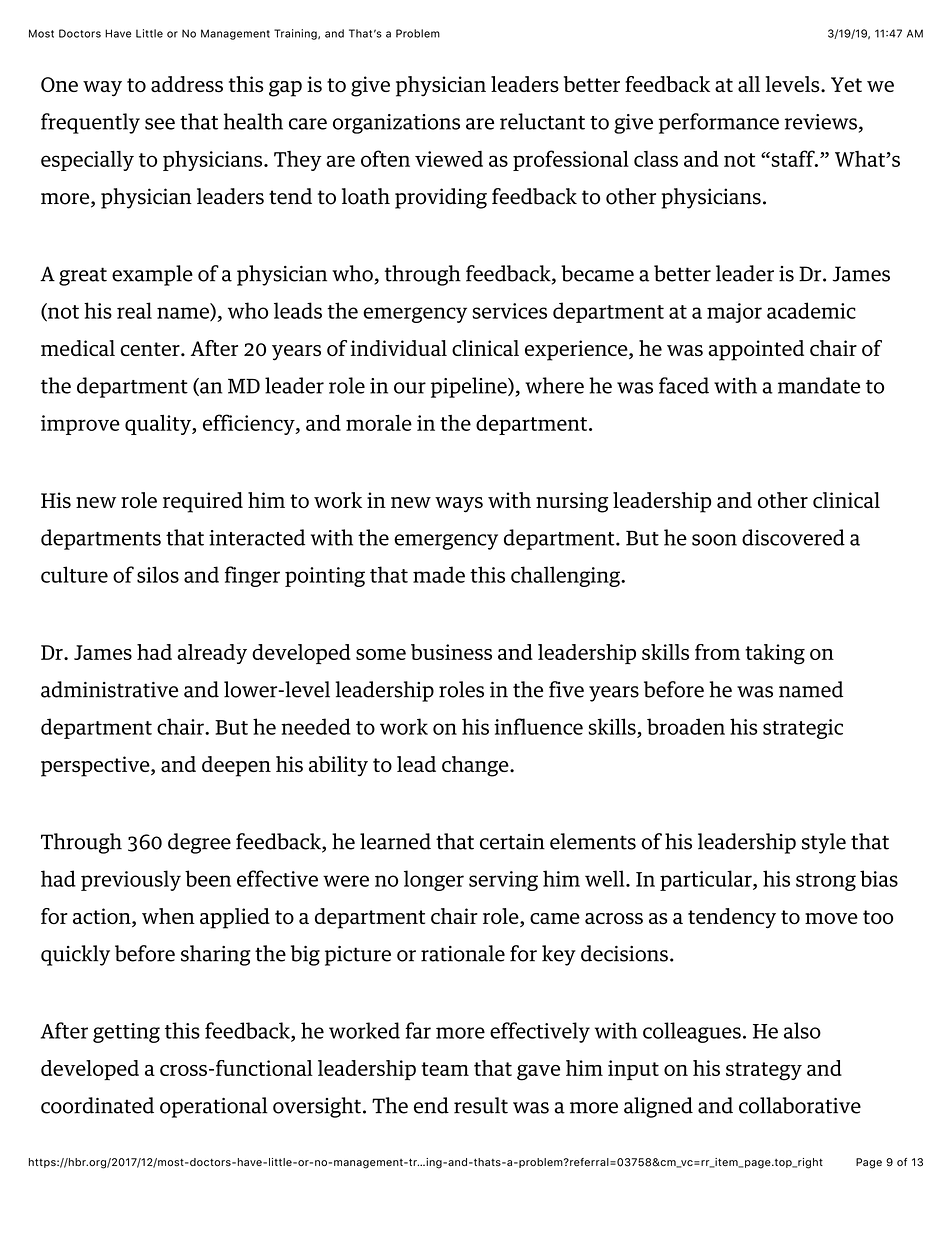 This screenshot has width=952, height=1233. Describe the element at coordinates (846, 84) in the screenshot. I see `Yet` at that location.
